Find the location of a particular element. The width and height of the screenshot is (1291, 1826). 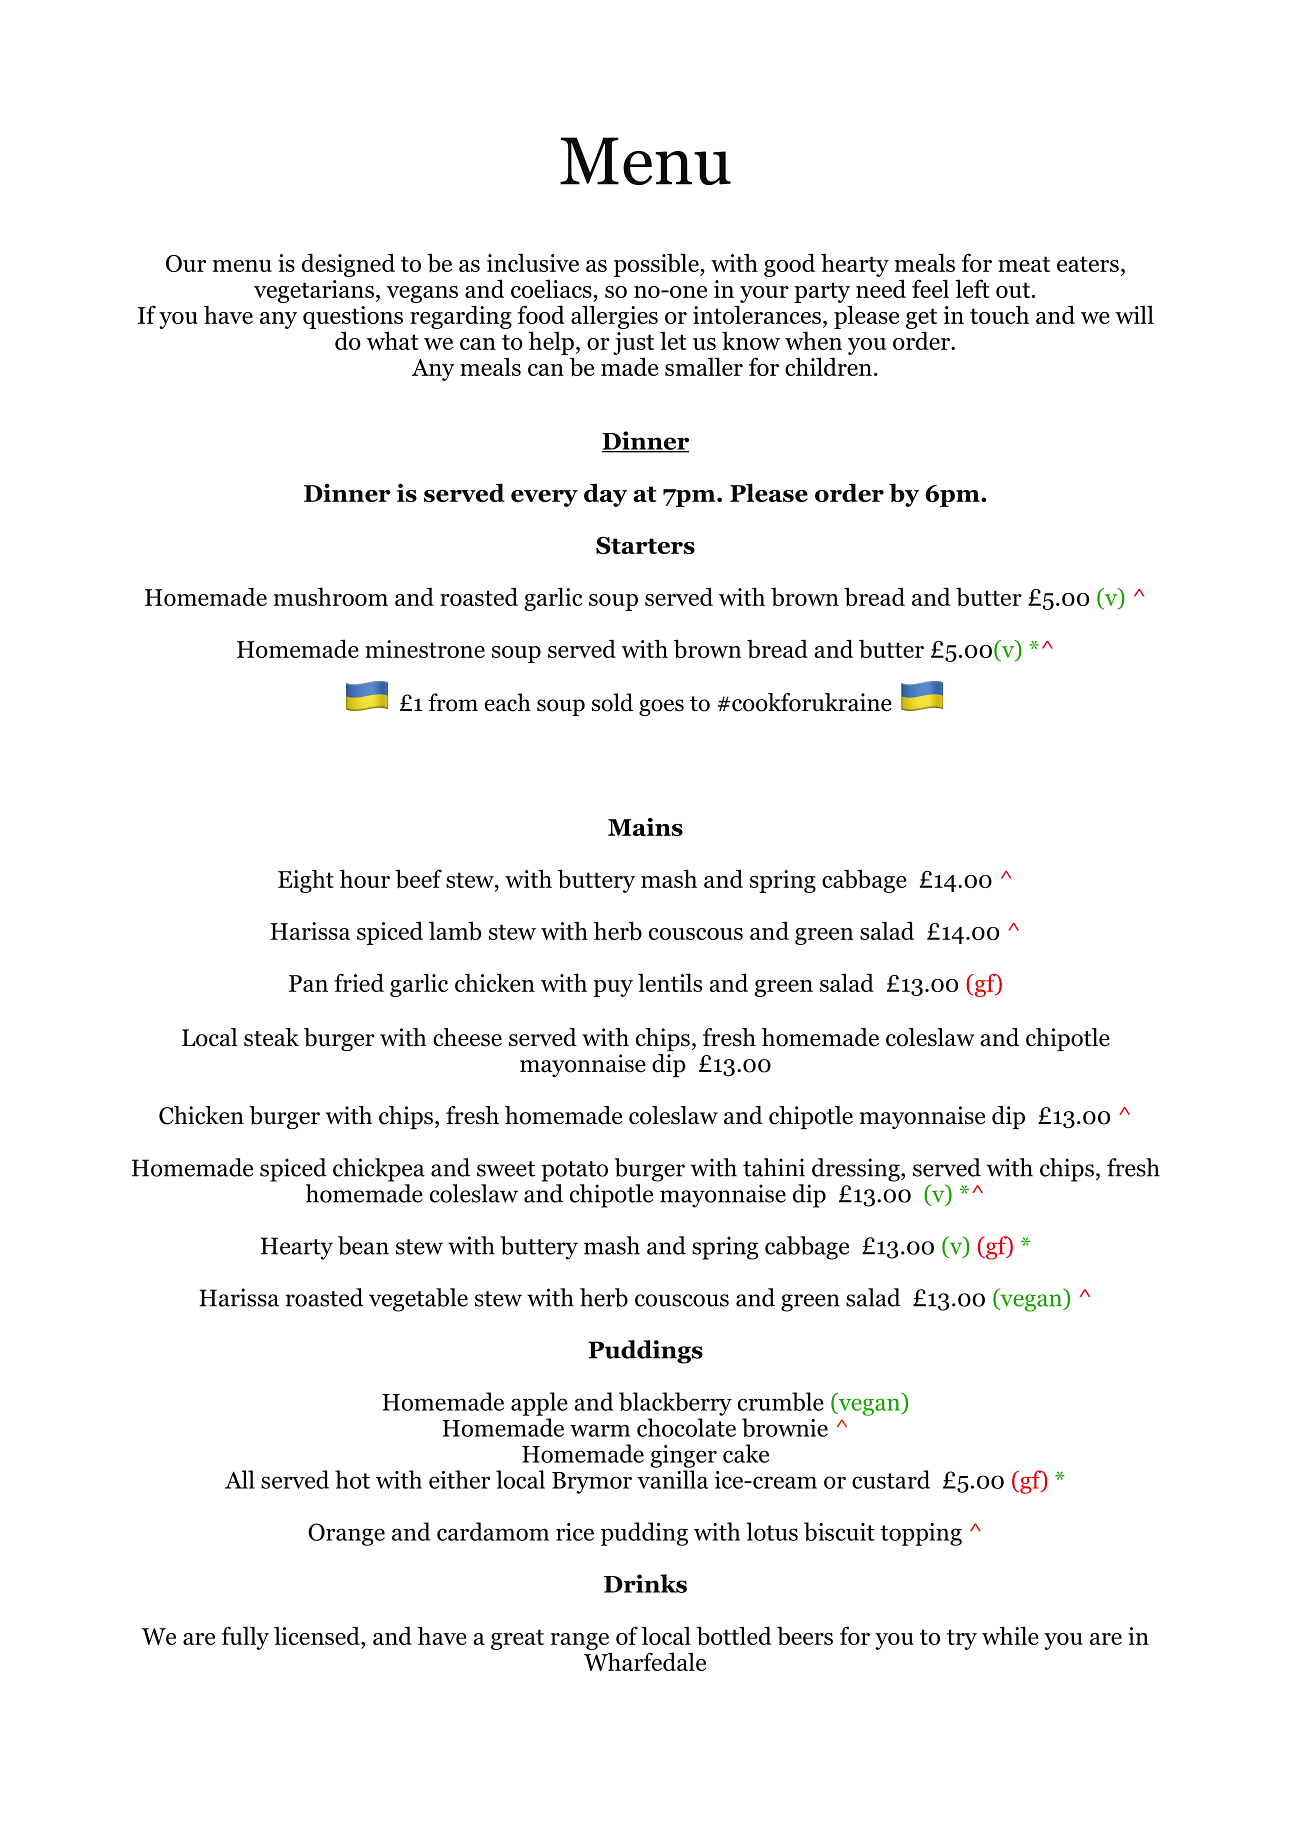

let is located at coordinates (673, 340).
